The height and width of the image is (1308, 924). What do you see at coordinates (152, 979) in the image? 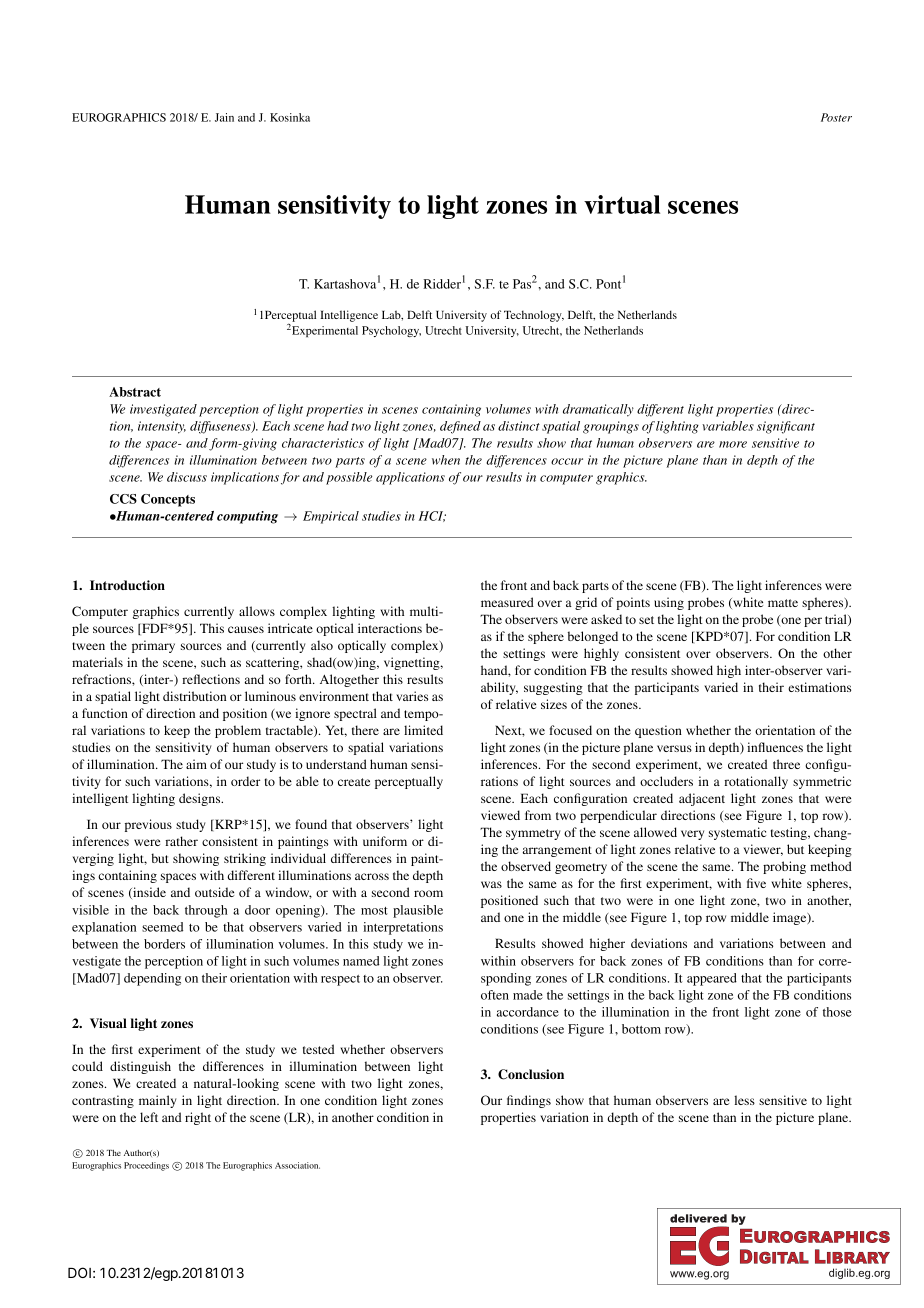
I see `depending` at bounding box center [152, 979].
